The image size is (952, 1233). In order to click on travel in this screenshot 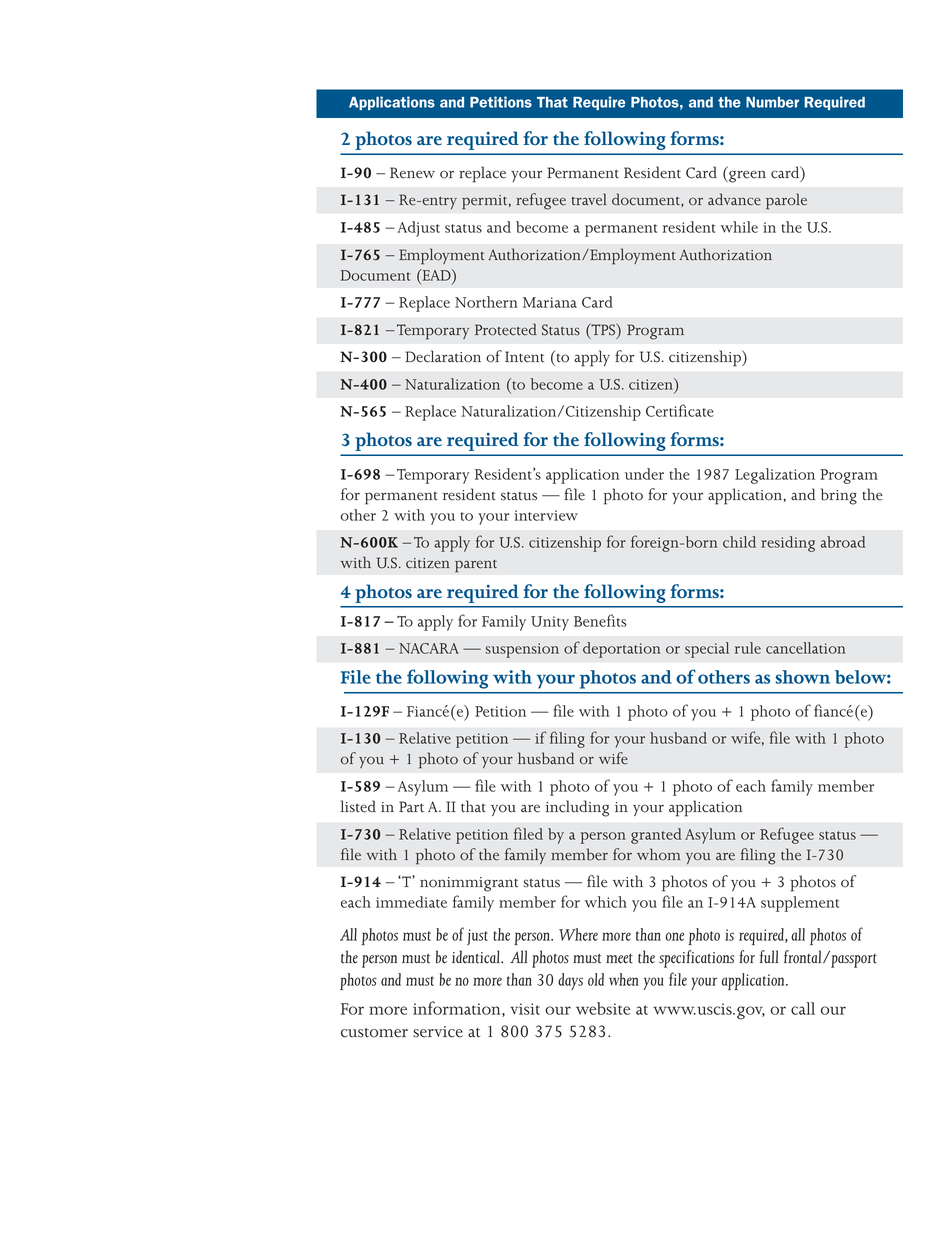, I will do `click(589, 199)`.
